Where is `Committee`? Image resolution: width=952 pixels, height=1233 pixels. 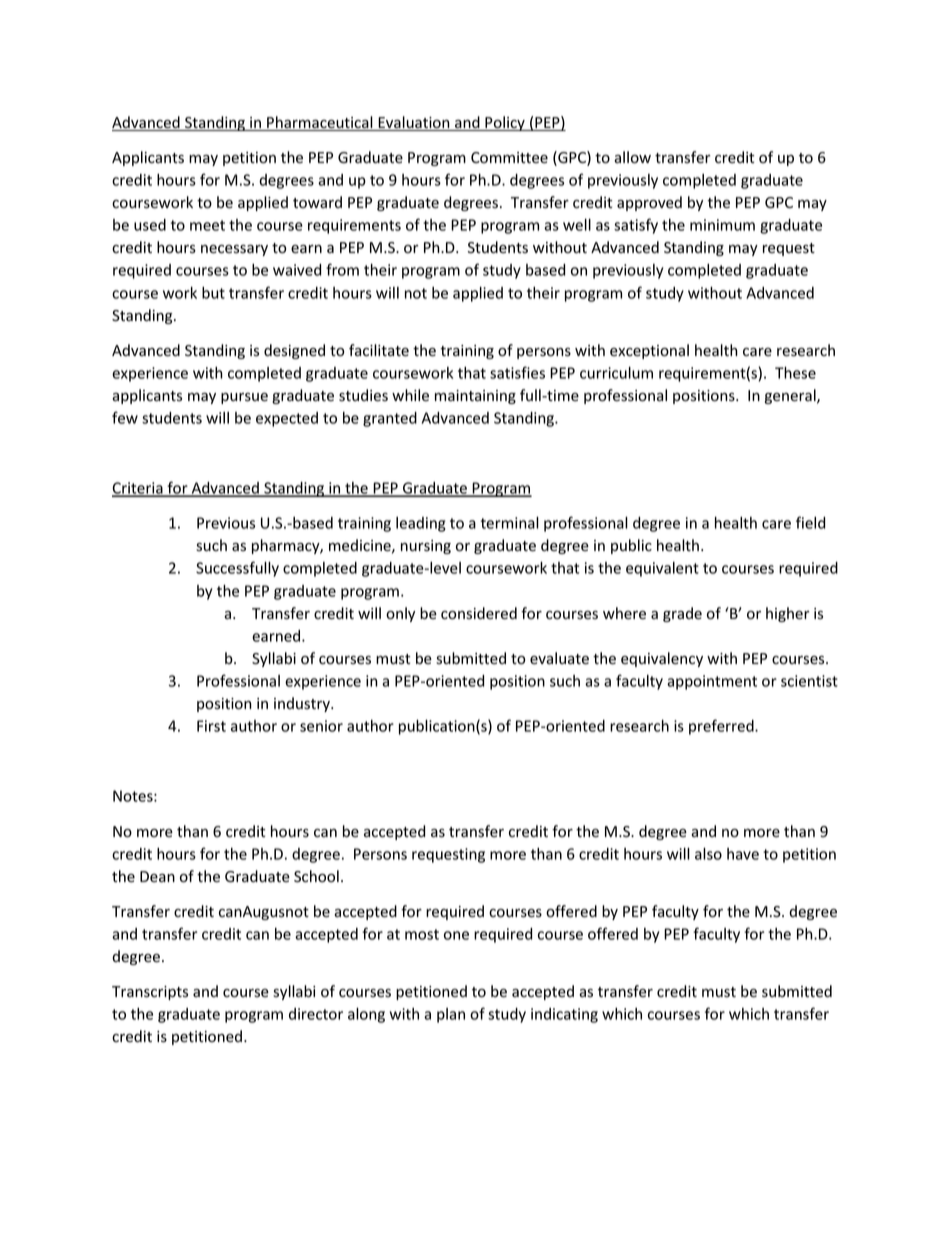
Committee is located at coordinates (509, 158).
